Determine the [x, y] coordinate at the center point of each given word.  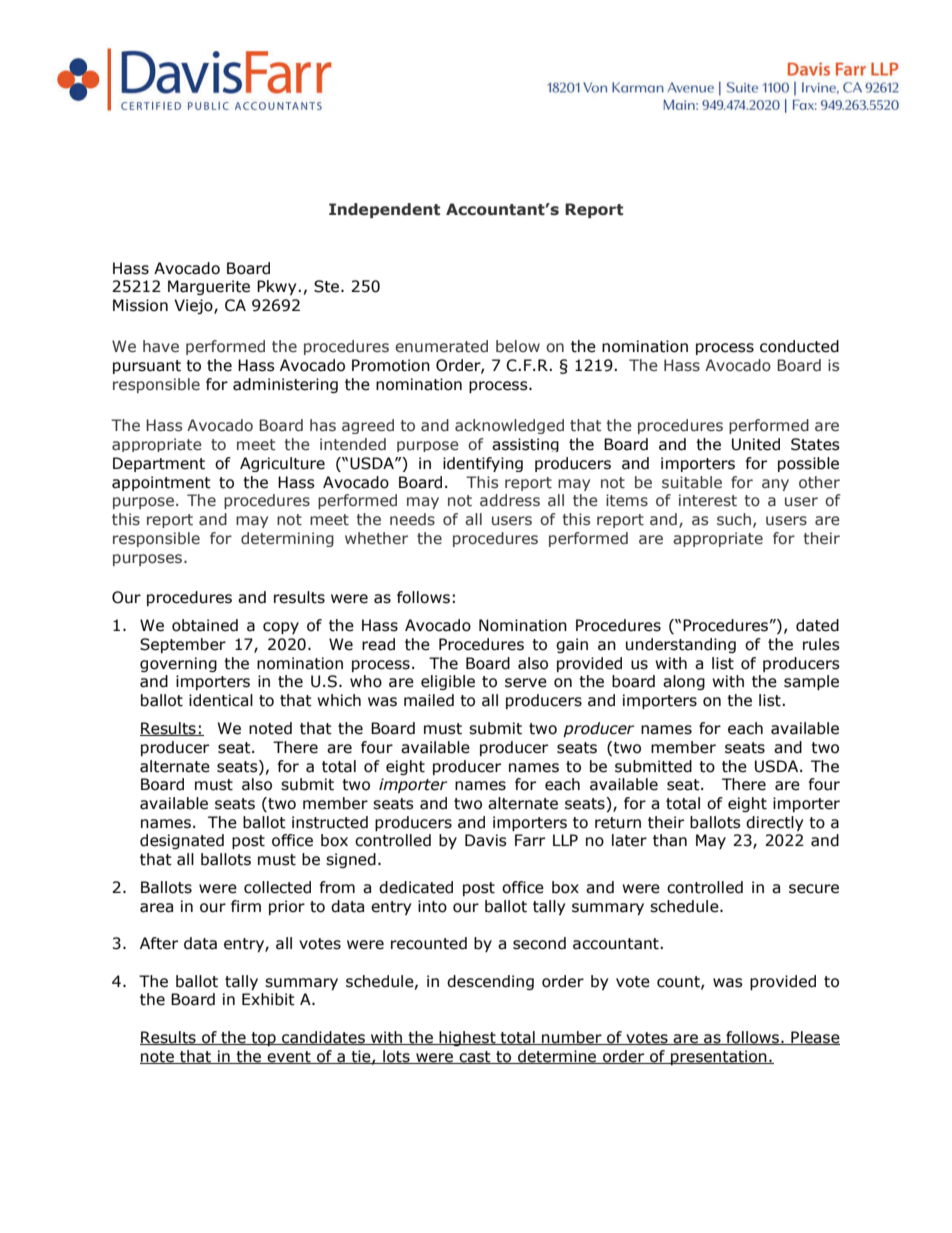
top [263, 1039]
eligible [448, 682]
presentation [719, 1057]
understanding [681, 645]
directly [774, 823]
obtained [205, 625]
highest [467, 1038]
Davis [486, 840]
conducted [799, 346]
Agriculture [282, 464]
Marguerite [209, 287]
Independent [384, 210]
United [756, 444]
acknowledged [509, 426]
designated [182, 841]
